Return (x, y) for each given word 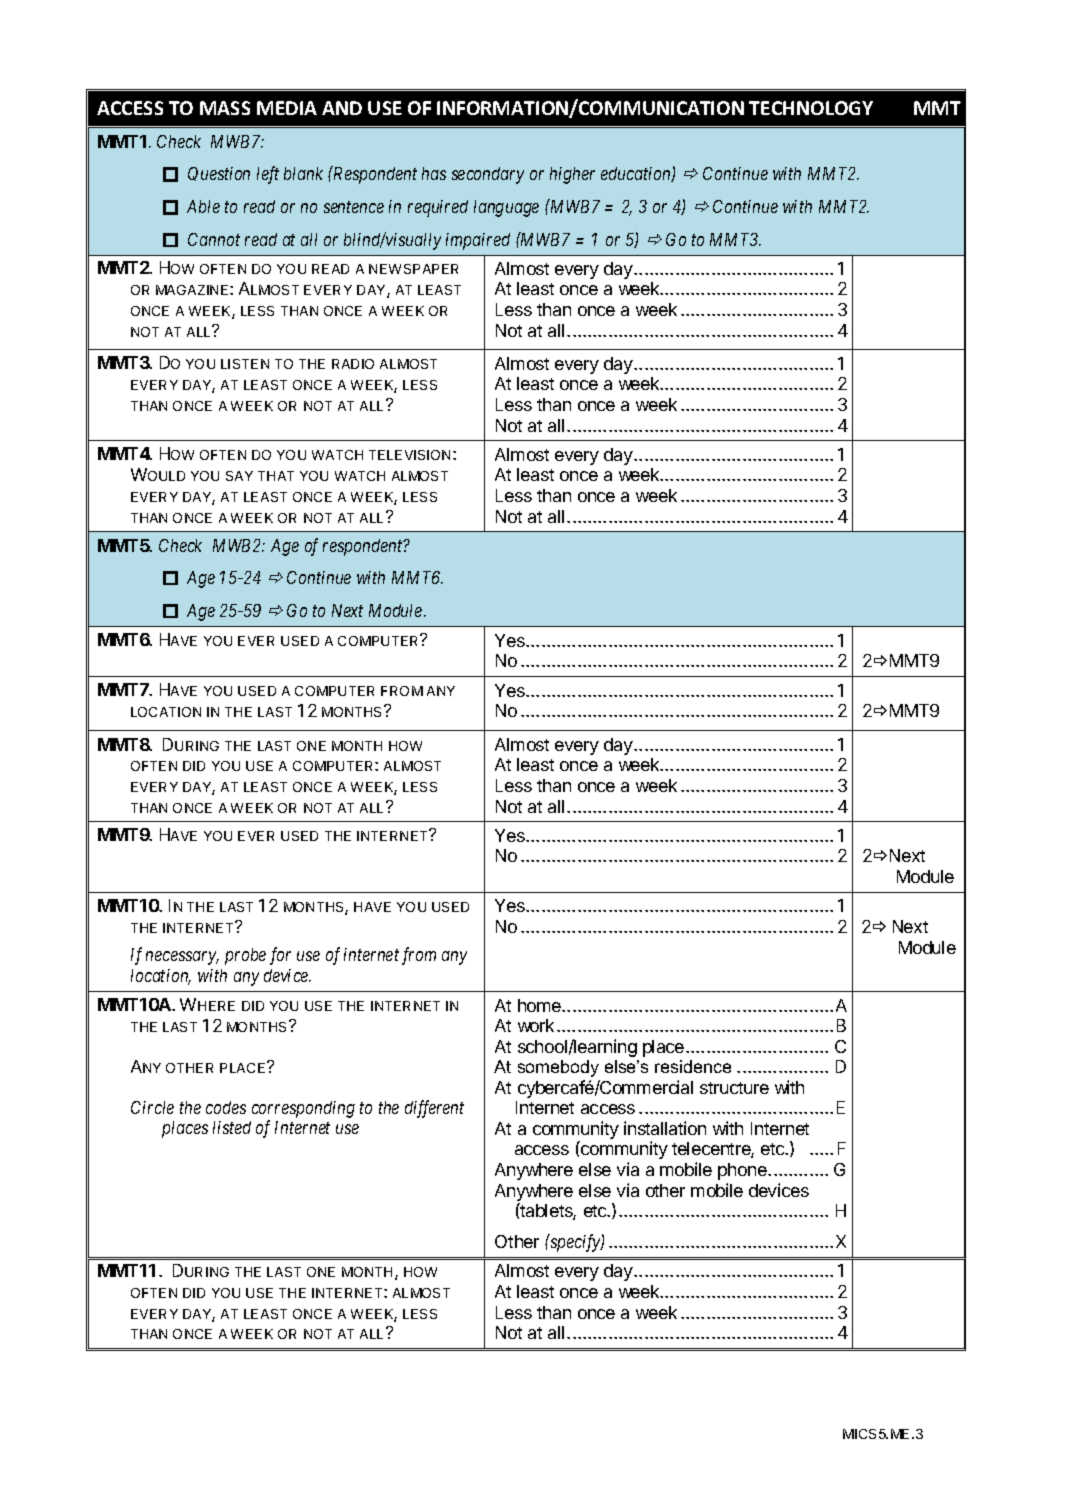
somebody (558, 1068)
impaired (478, 241)
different (434, 1109)
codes (226, 1107)
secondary (488, 175)
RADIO (353, 364)
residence (693, 1066)
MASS (225, 108)
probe (245, 956)
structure (734, 1088)
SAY (239, 476)
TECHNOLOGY (811, 108)
